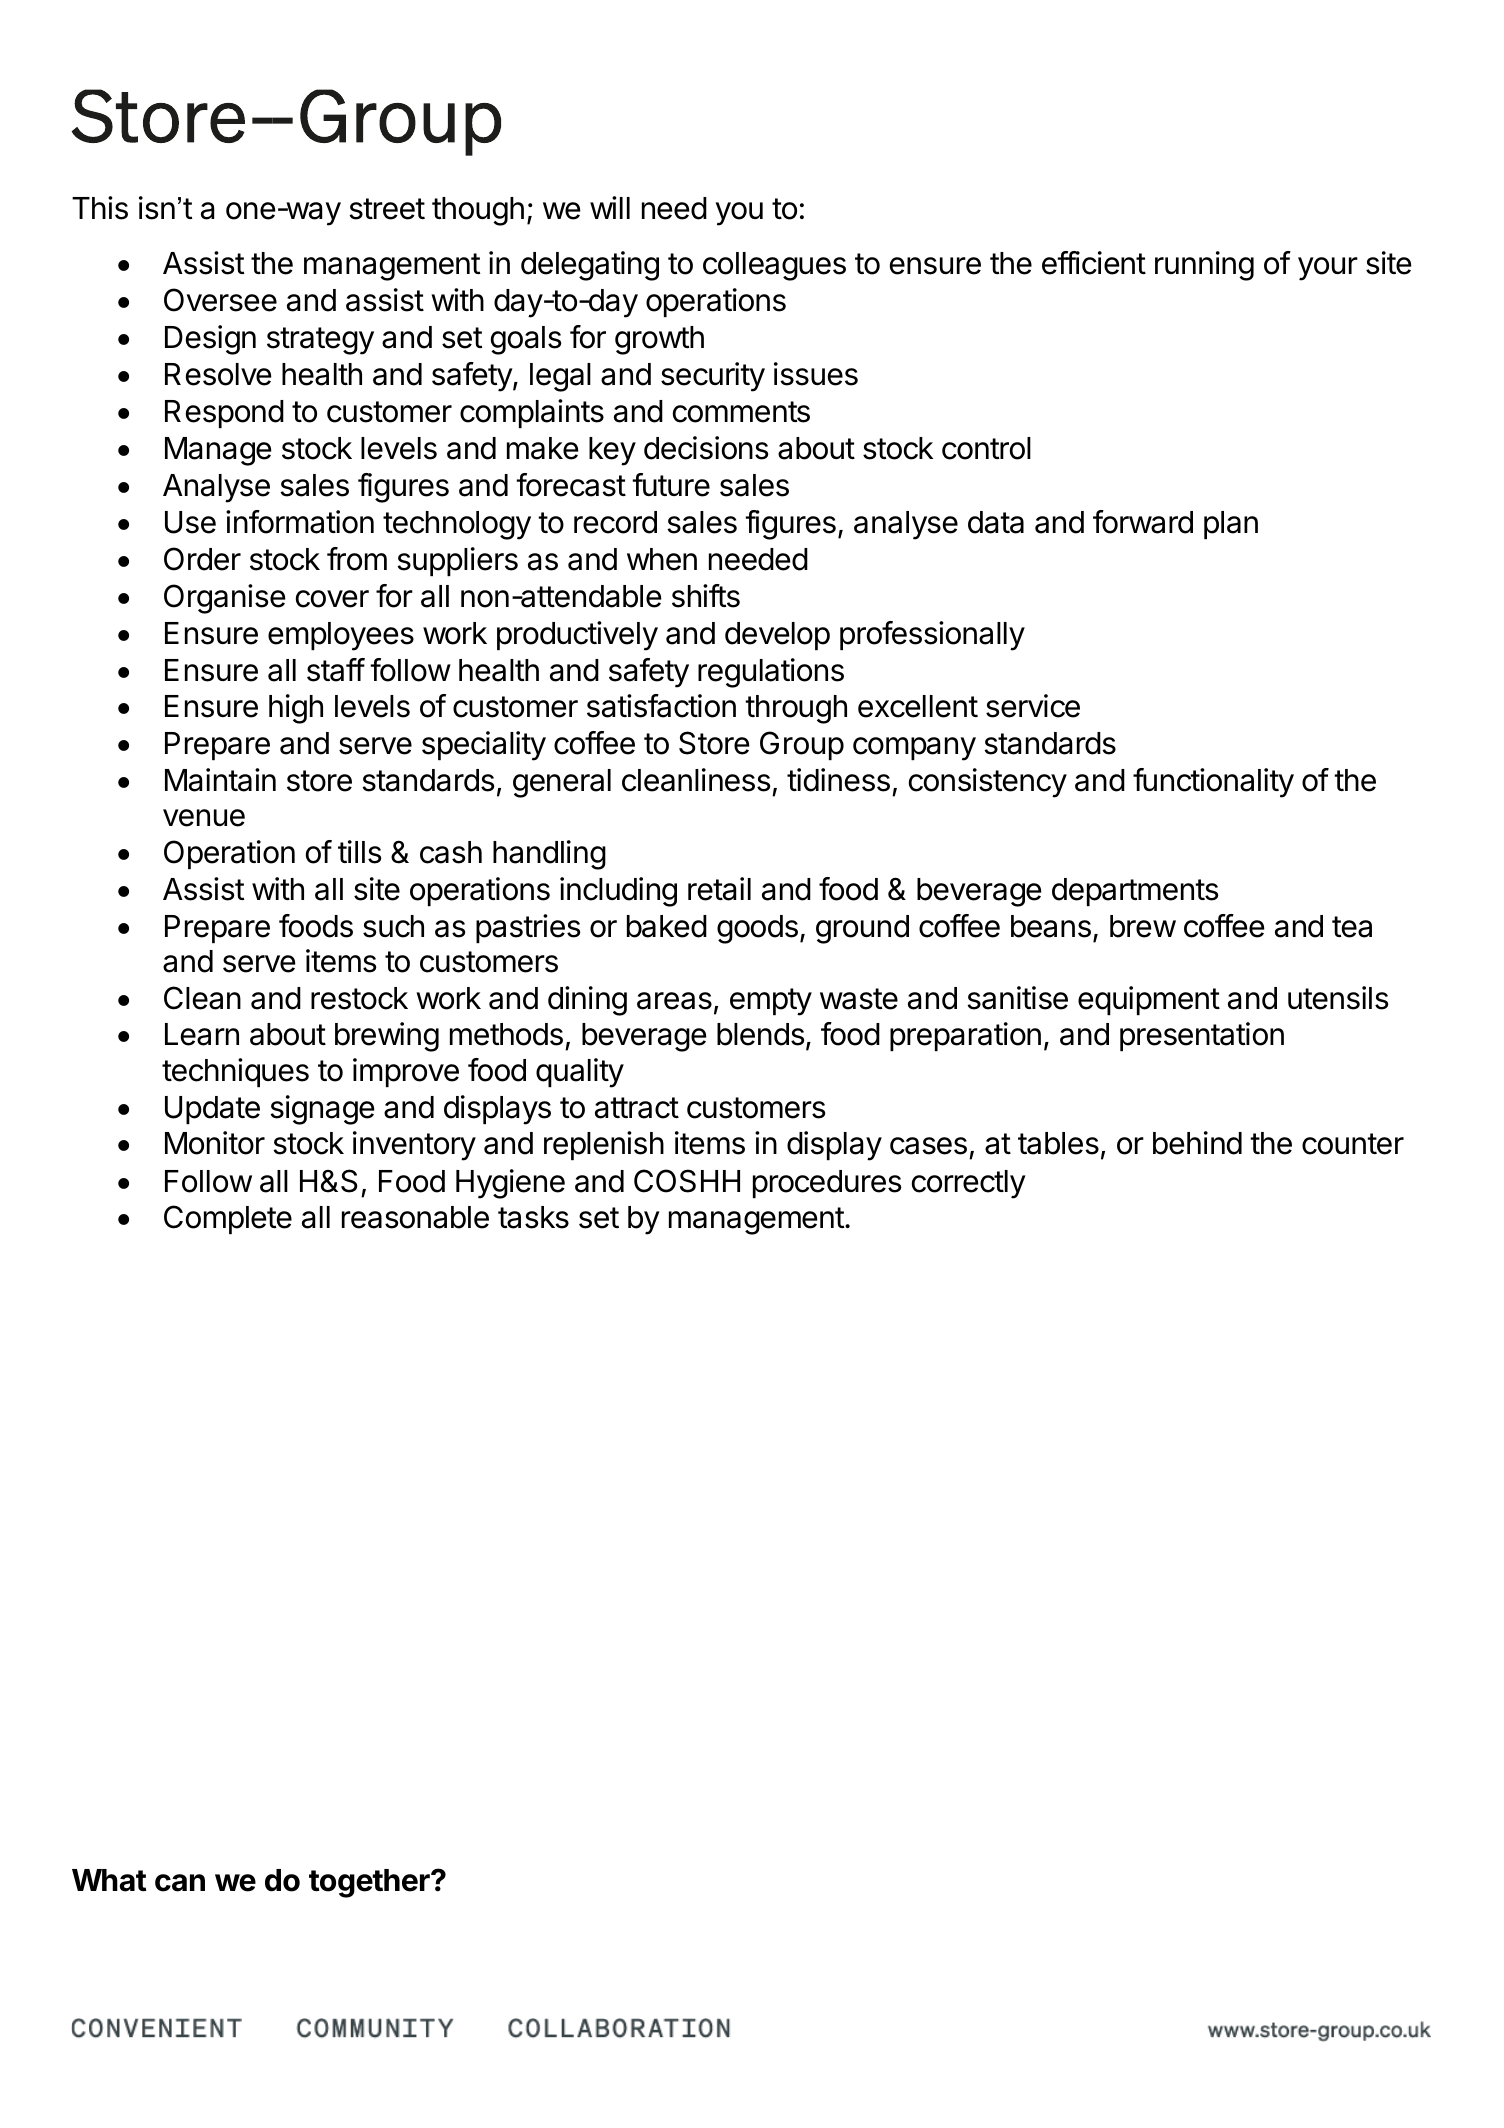 This screenshot has height=2128, width=1504. Describe the element at coordinates (220, 300) in the screenshot. I see `Oversee` at that location.
